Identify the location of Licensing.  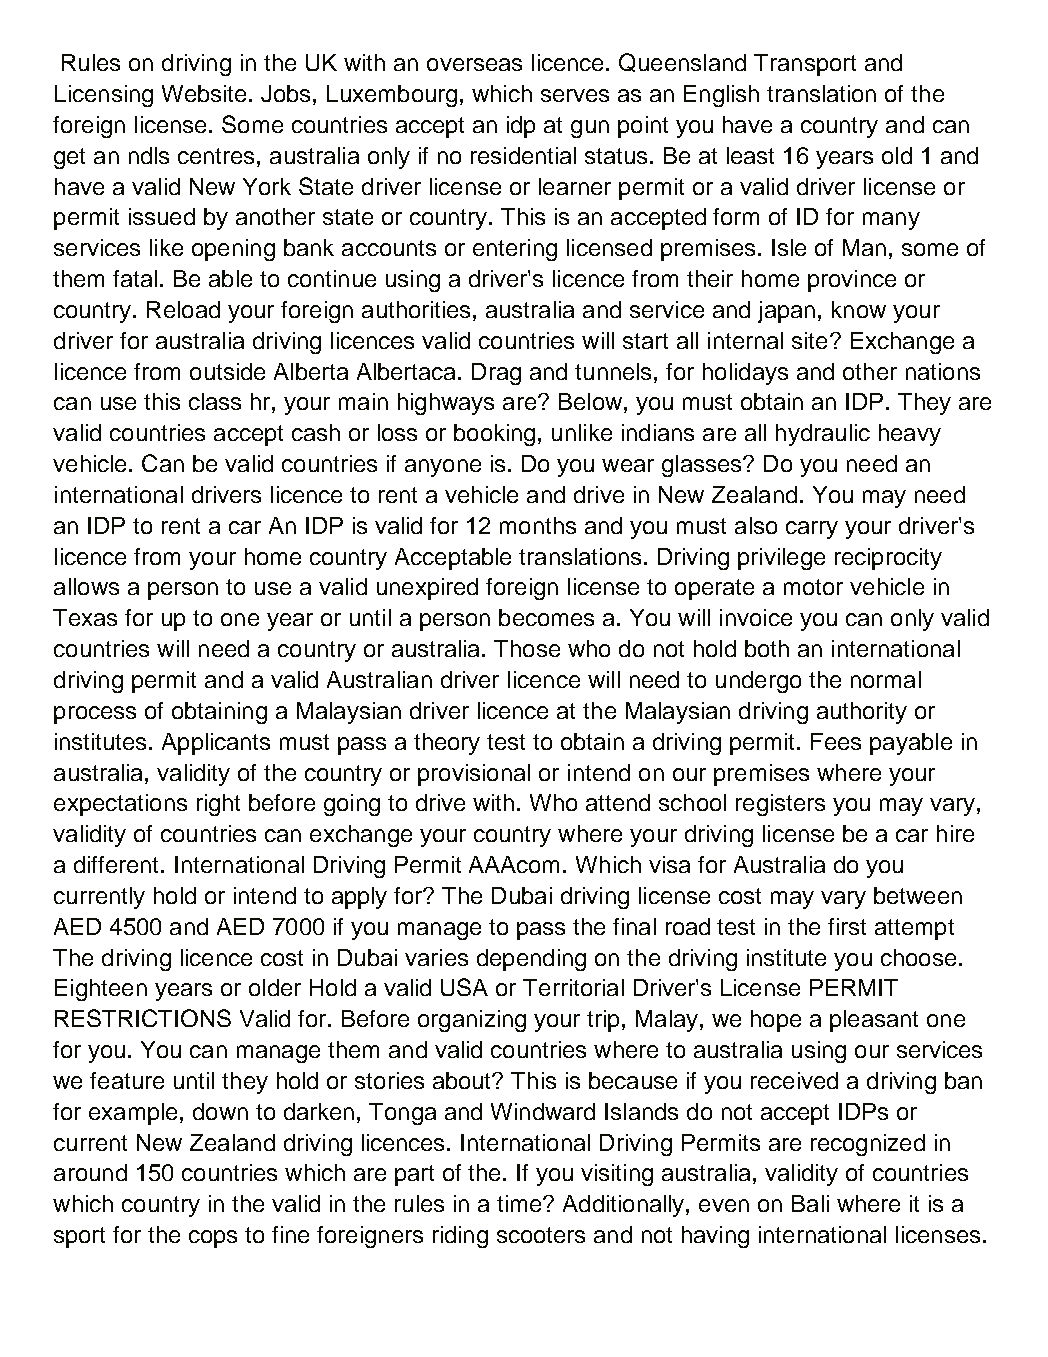
(104, 96).
